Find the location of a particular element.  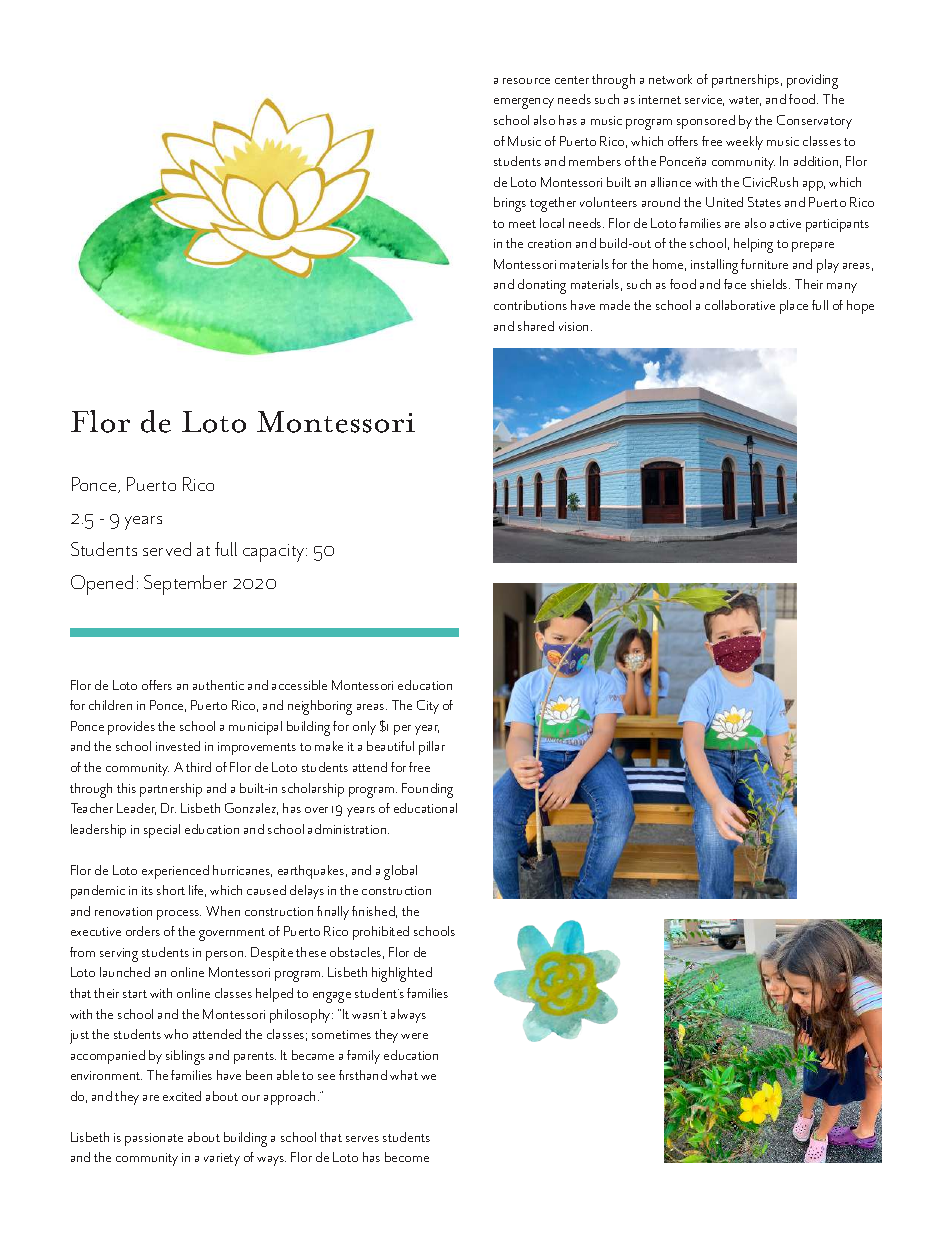

shared is located at coordinates (536, 326).
